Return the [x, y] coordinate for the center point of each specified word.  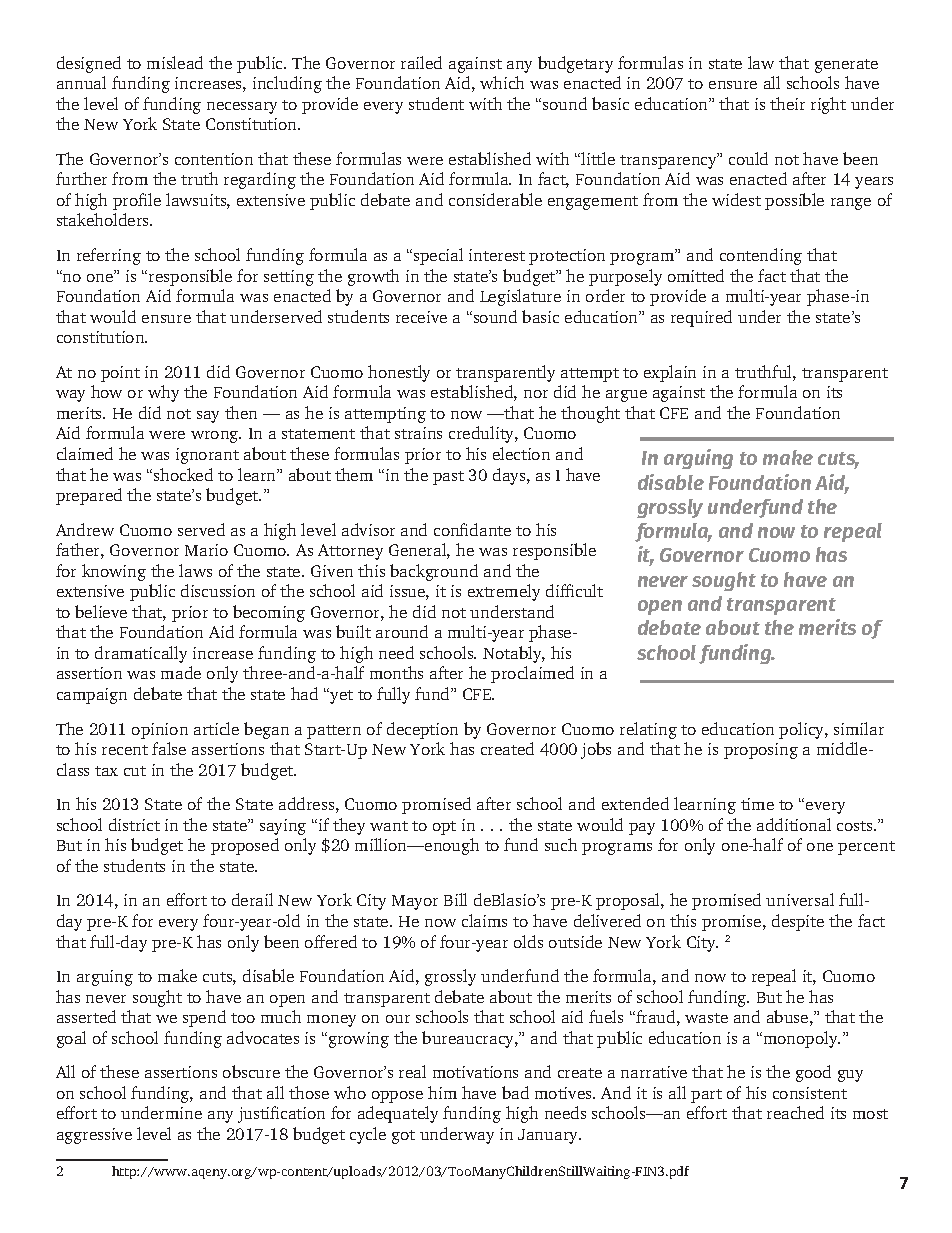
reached [795, 1112]
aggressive [94, 1136]
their [787, 103]
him [442, 1092]
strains [418, 433]
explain [670, 373]
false [169, 748]
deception [422, 730]
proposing [761, 751]
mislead [175, 62]
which [502, 82]
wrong [216, 437]
